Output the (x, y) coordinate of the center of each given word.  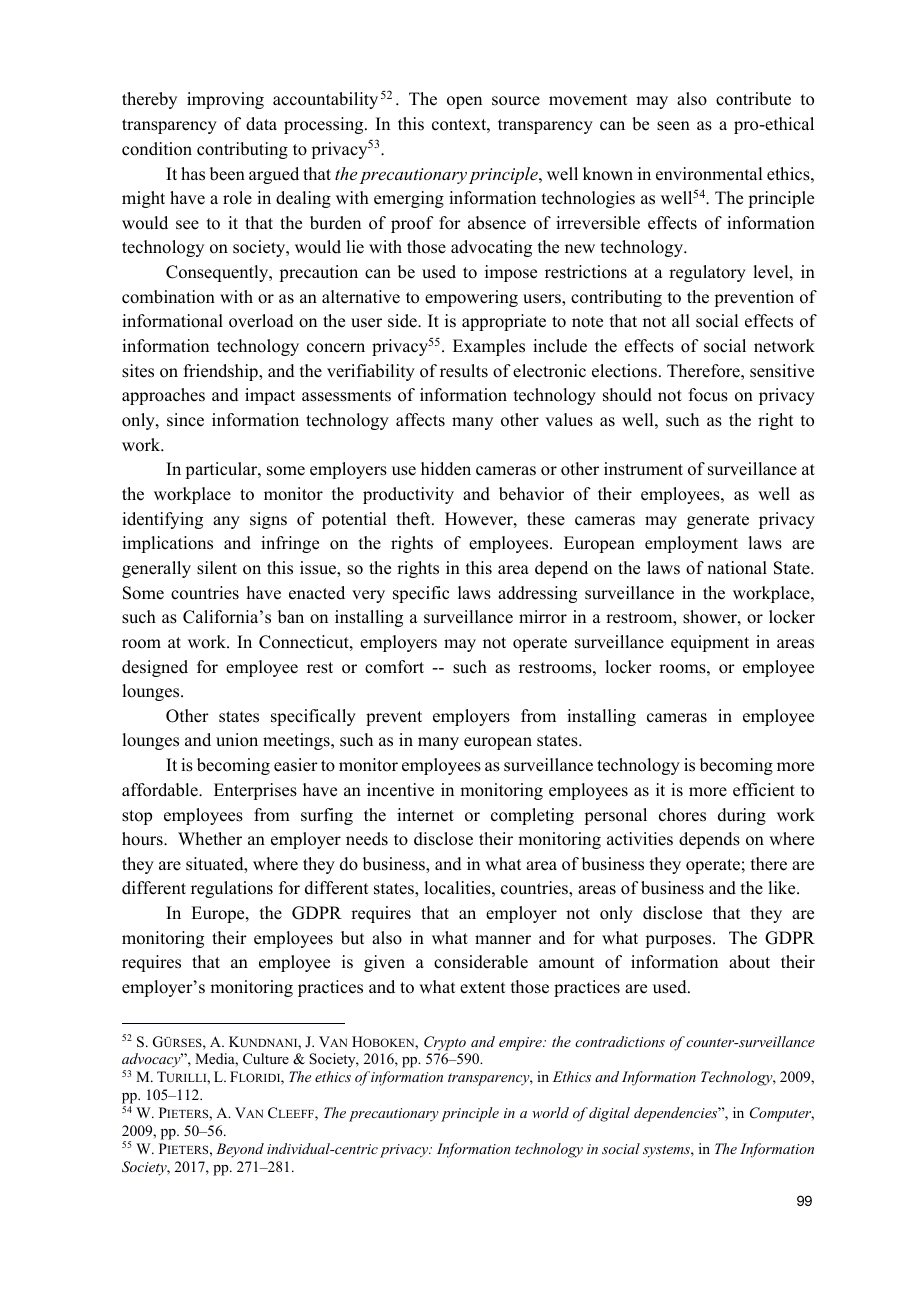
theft (415, 519)
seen (673, 126)
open (464, 102)
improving (225, 100)
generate (718, 521)
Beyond (240, 1150)
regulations (232, 889)
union (237, 740)
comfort (394, 667)
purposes (679, 941)
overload (261, 321)
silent (217, 568)
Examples (489, 347)
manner (503, 940)
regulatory (707, 273)
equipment (710, 643)
